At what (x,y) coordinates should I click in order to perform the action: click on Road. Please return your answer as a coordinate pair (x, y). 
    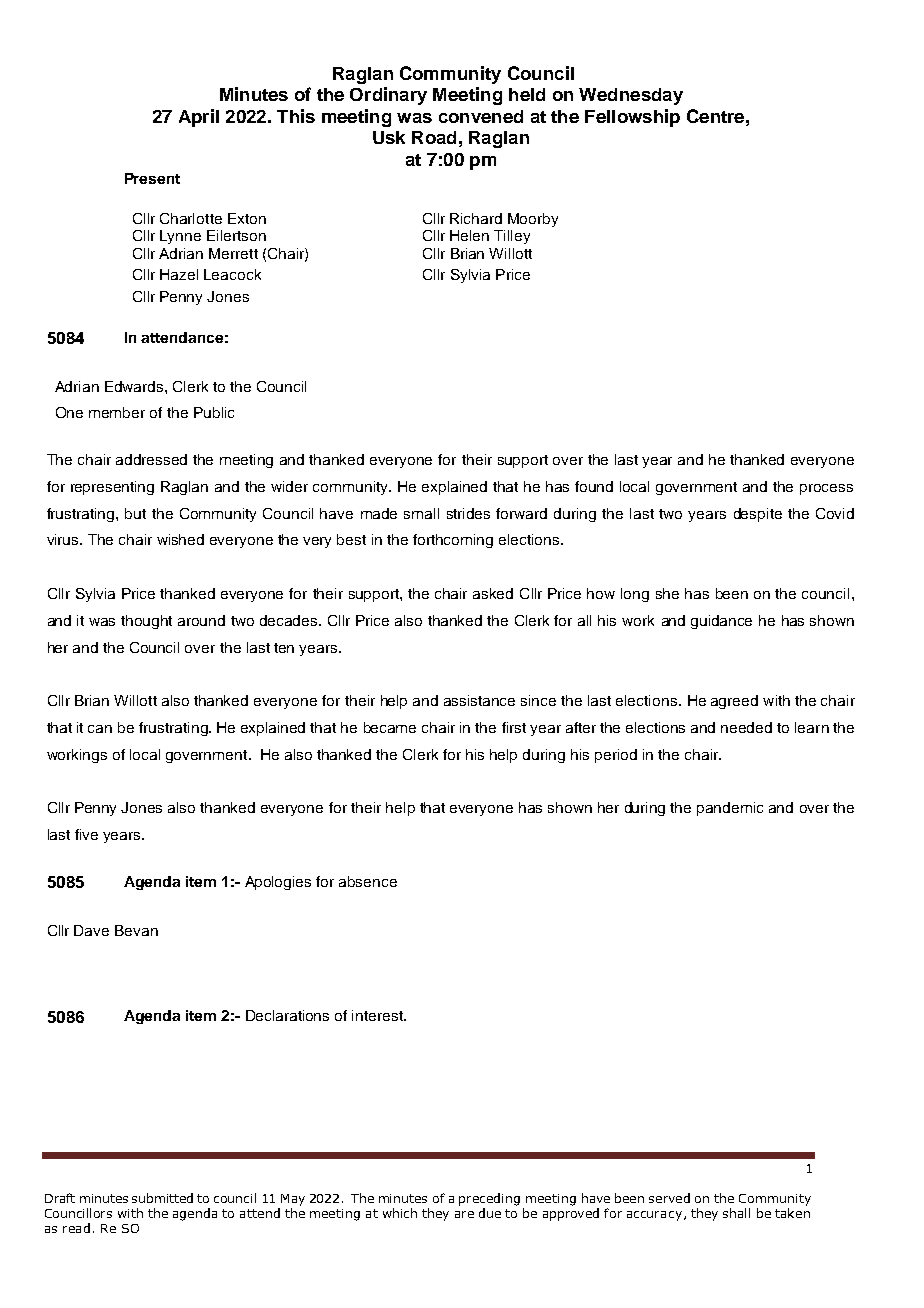
    Looking at the image, I should click on (434, 137).
